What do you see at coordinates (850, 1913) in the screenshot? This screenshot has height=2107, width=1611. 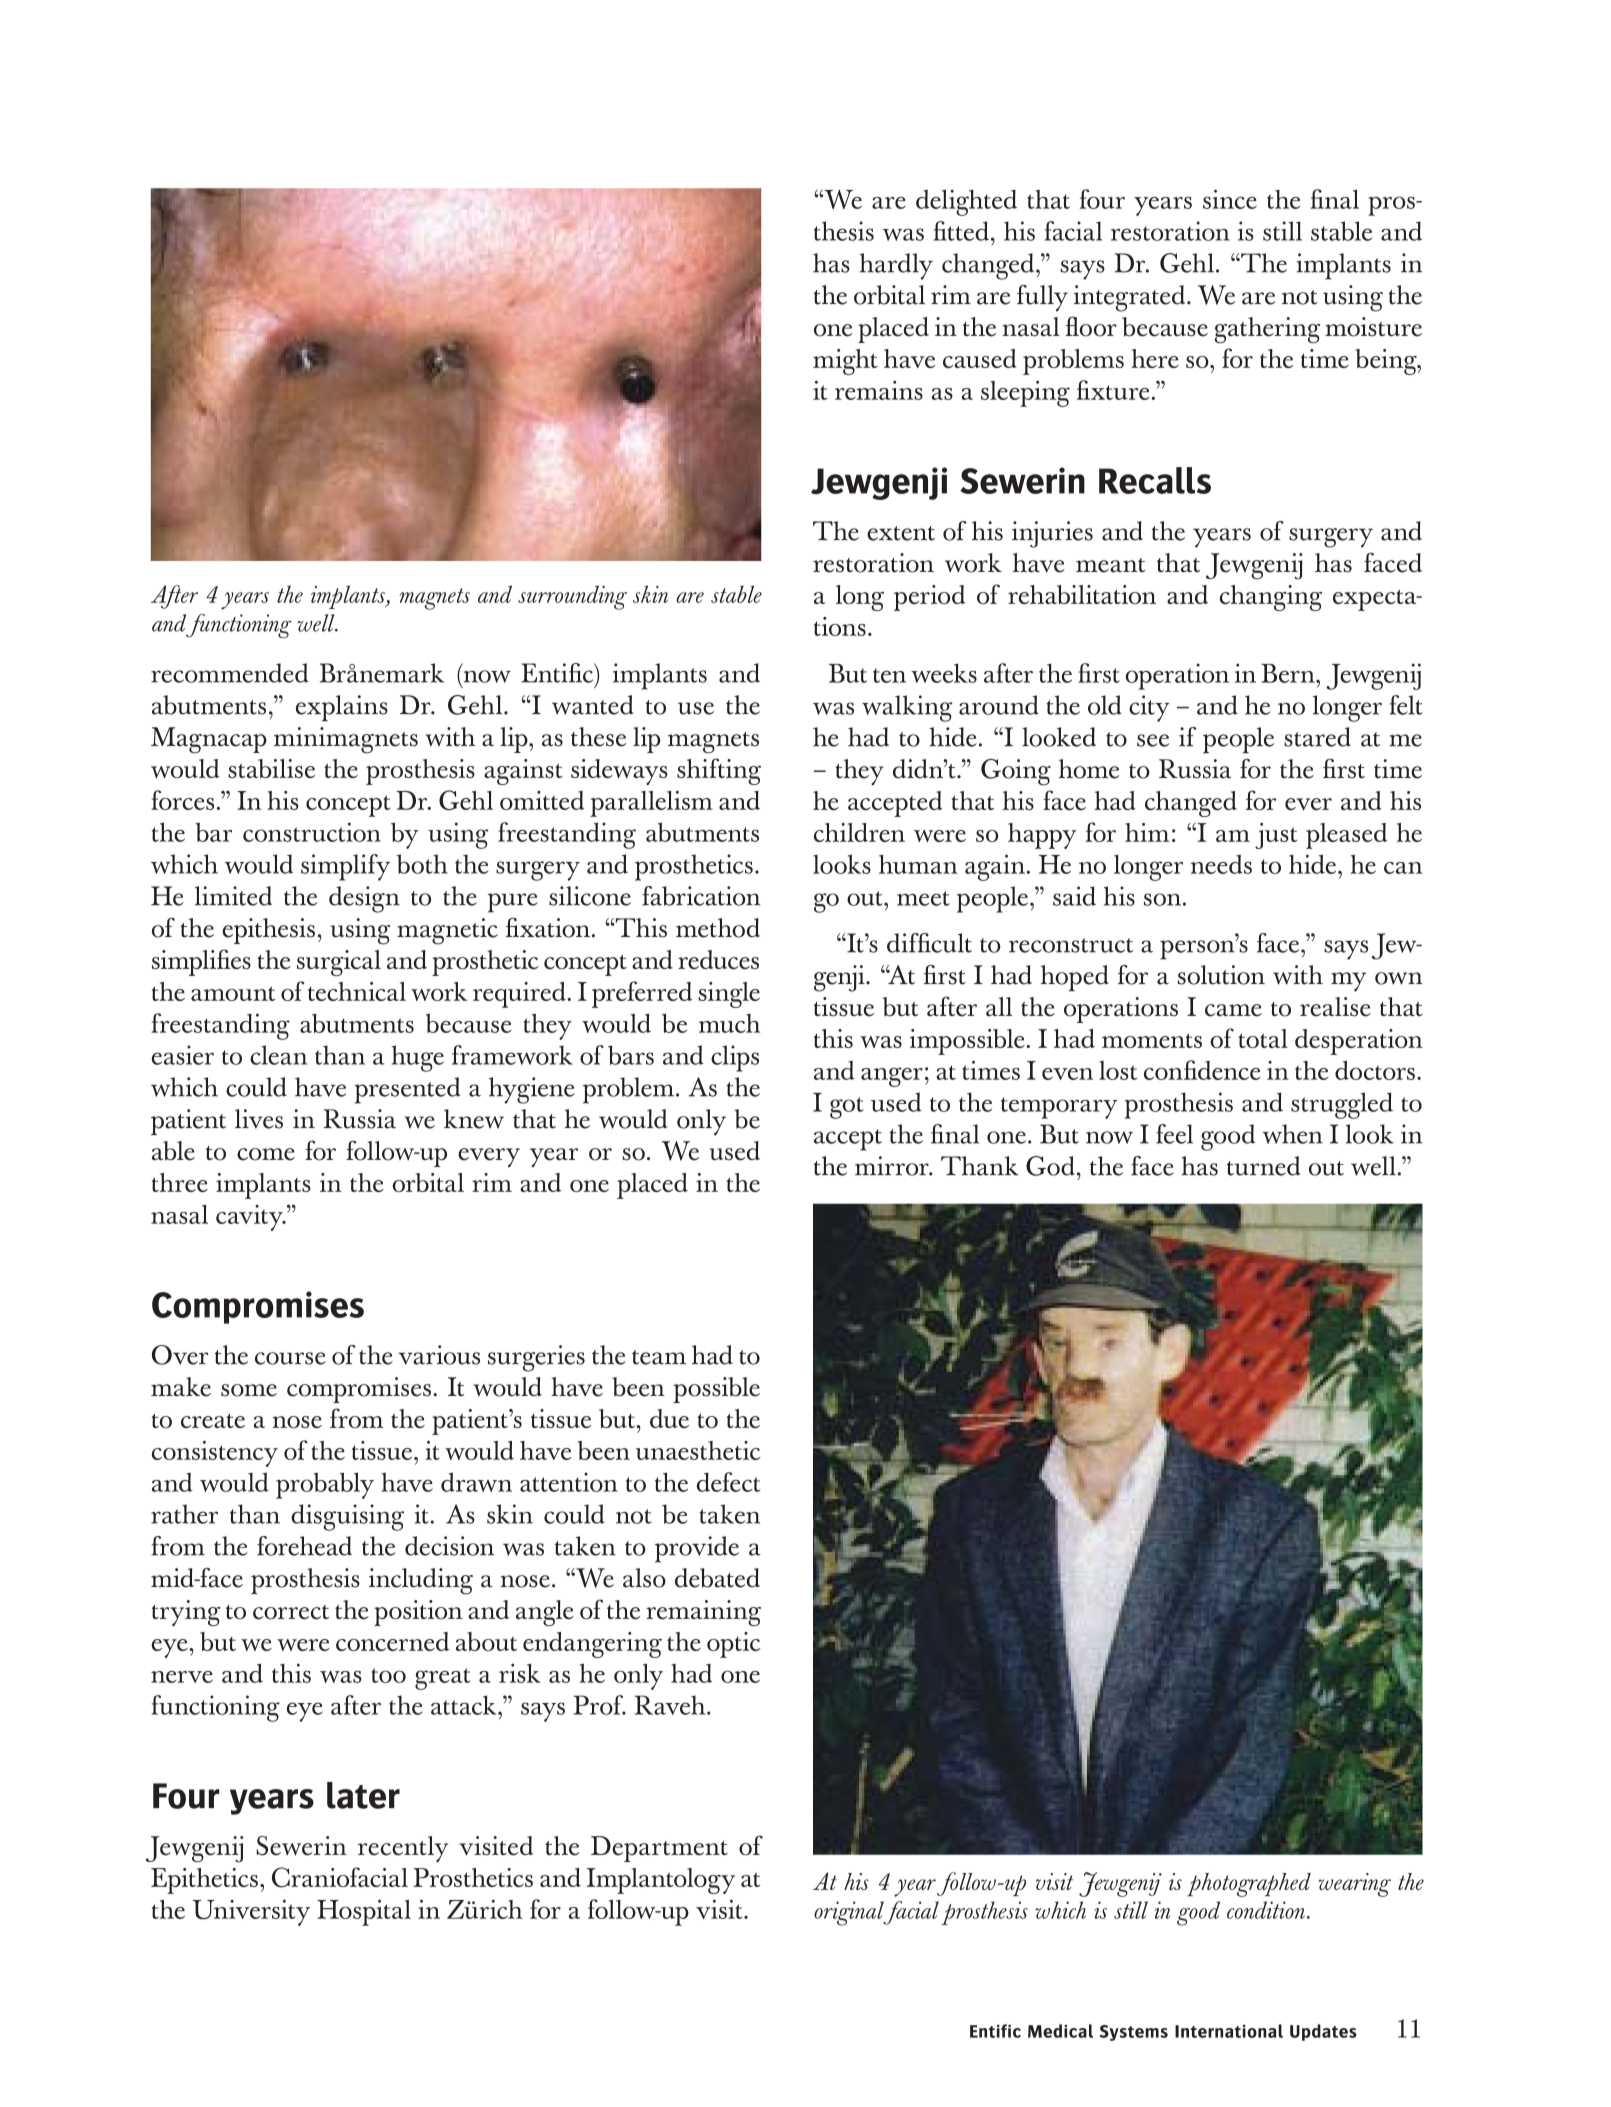 I see `original` at bounding box center [850, 1913].
